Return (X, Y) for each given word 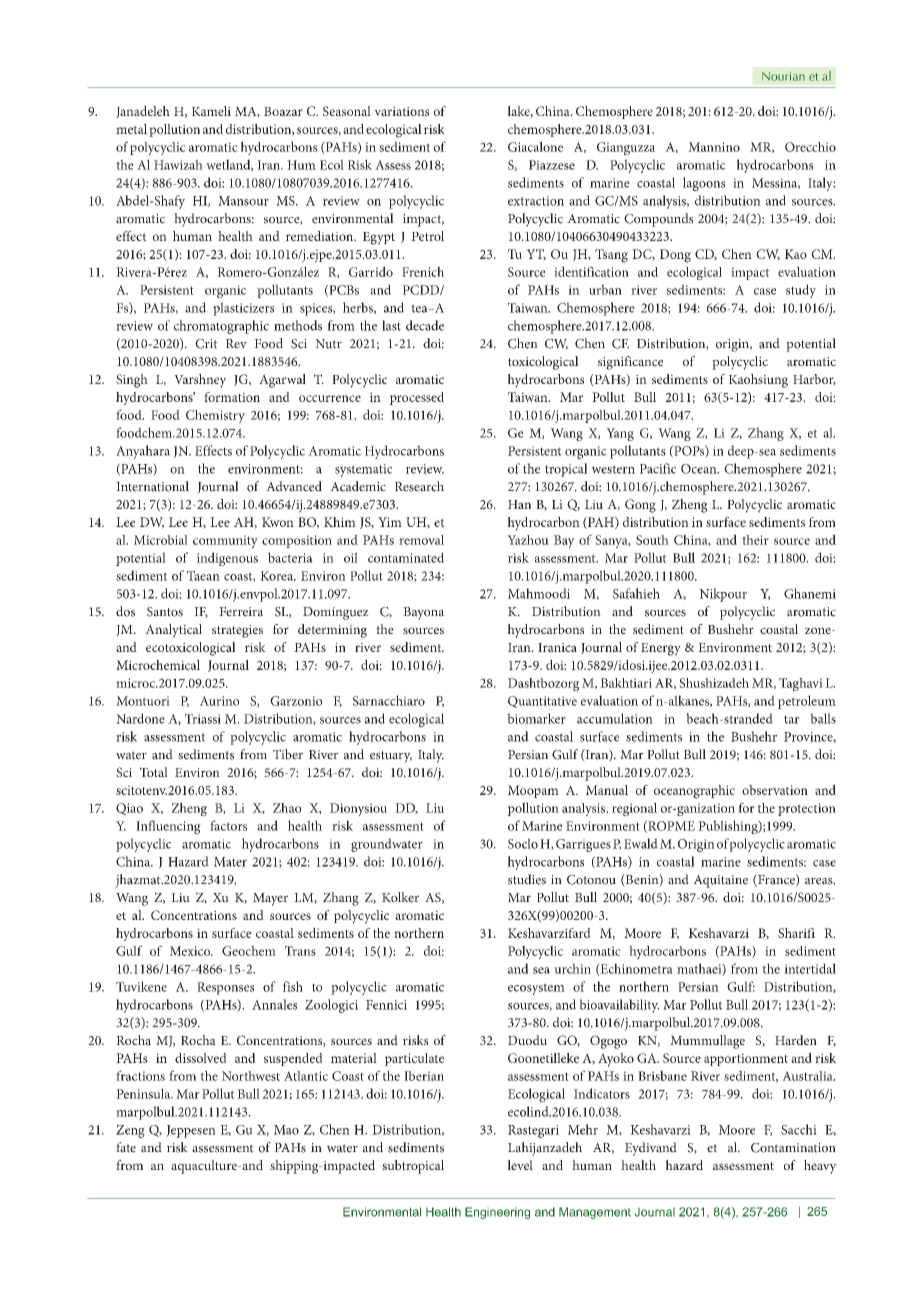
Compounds (658, 220)
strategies (237, 631)
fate (126, 1147)
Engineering (497, 1213)
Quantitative (542, 702)
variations (401, 111)
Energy (661, 649)
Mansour (243, 201)
